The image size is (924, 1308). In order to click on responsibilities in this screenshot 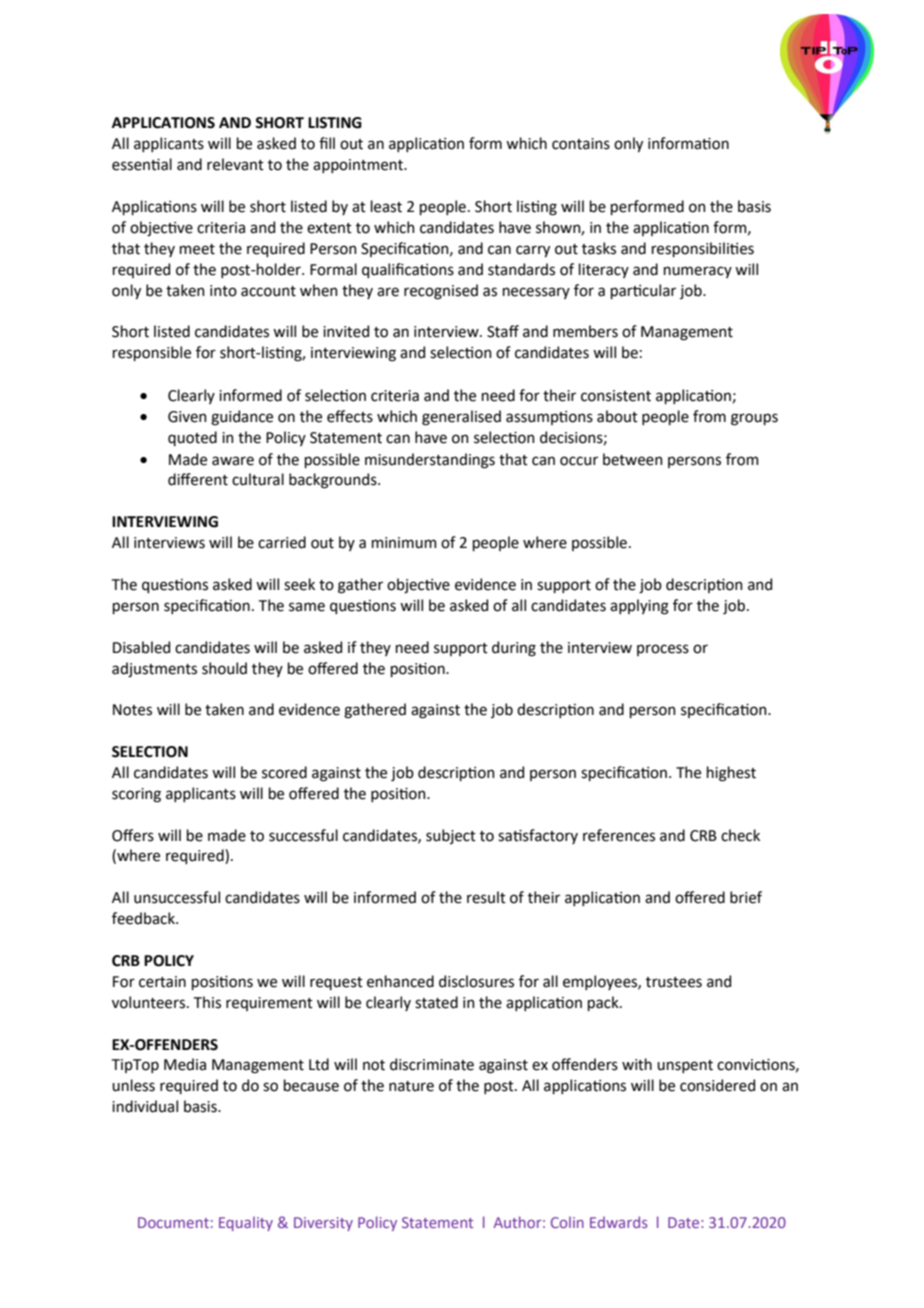, I will do `click(703, 249)`.
